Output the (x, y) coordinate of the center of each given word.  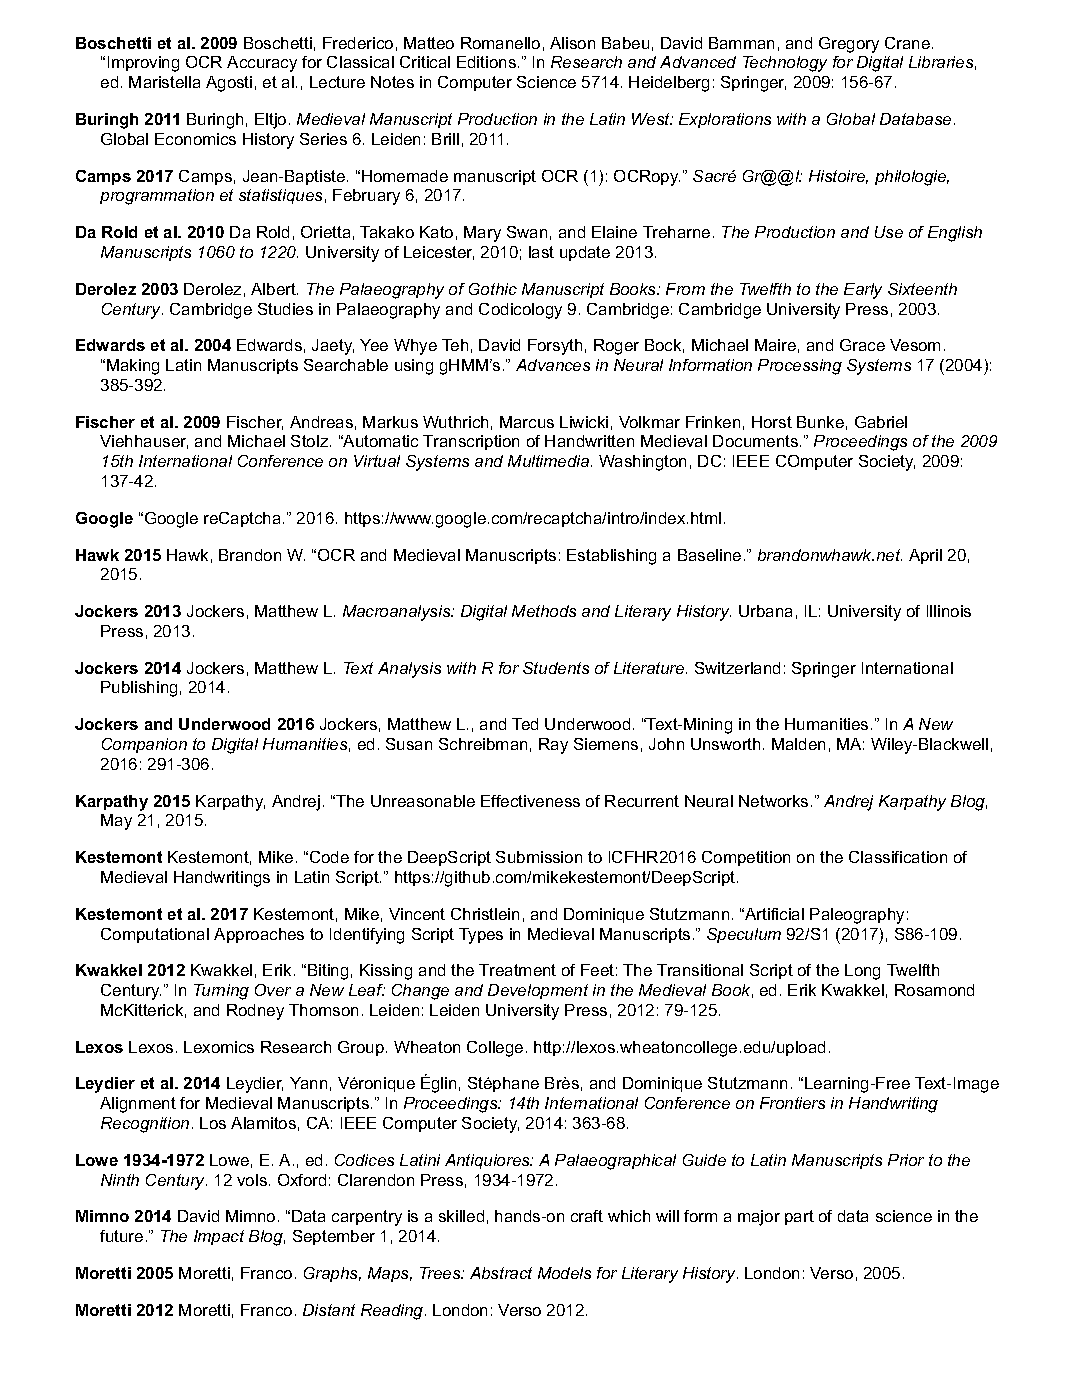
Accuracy (262, 64)
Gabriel (881, 422)
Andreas (321, 422)
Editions (486, 62)
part (799, 1217)
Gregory (849, 45)
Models (564, 1273)
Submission (539, 857)
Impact (219, 1237)
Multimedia (550, 461)
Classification (898, 857)
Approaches (259, 935)
